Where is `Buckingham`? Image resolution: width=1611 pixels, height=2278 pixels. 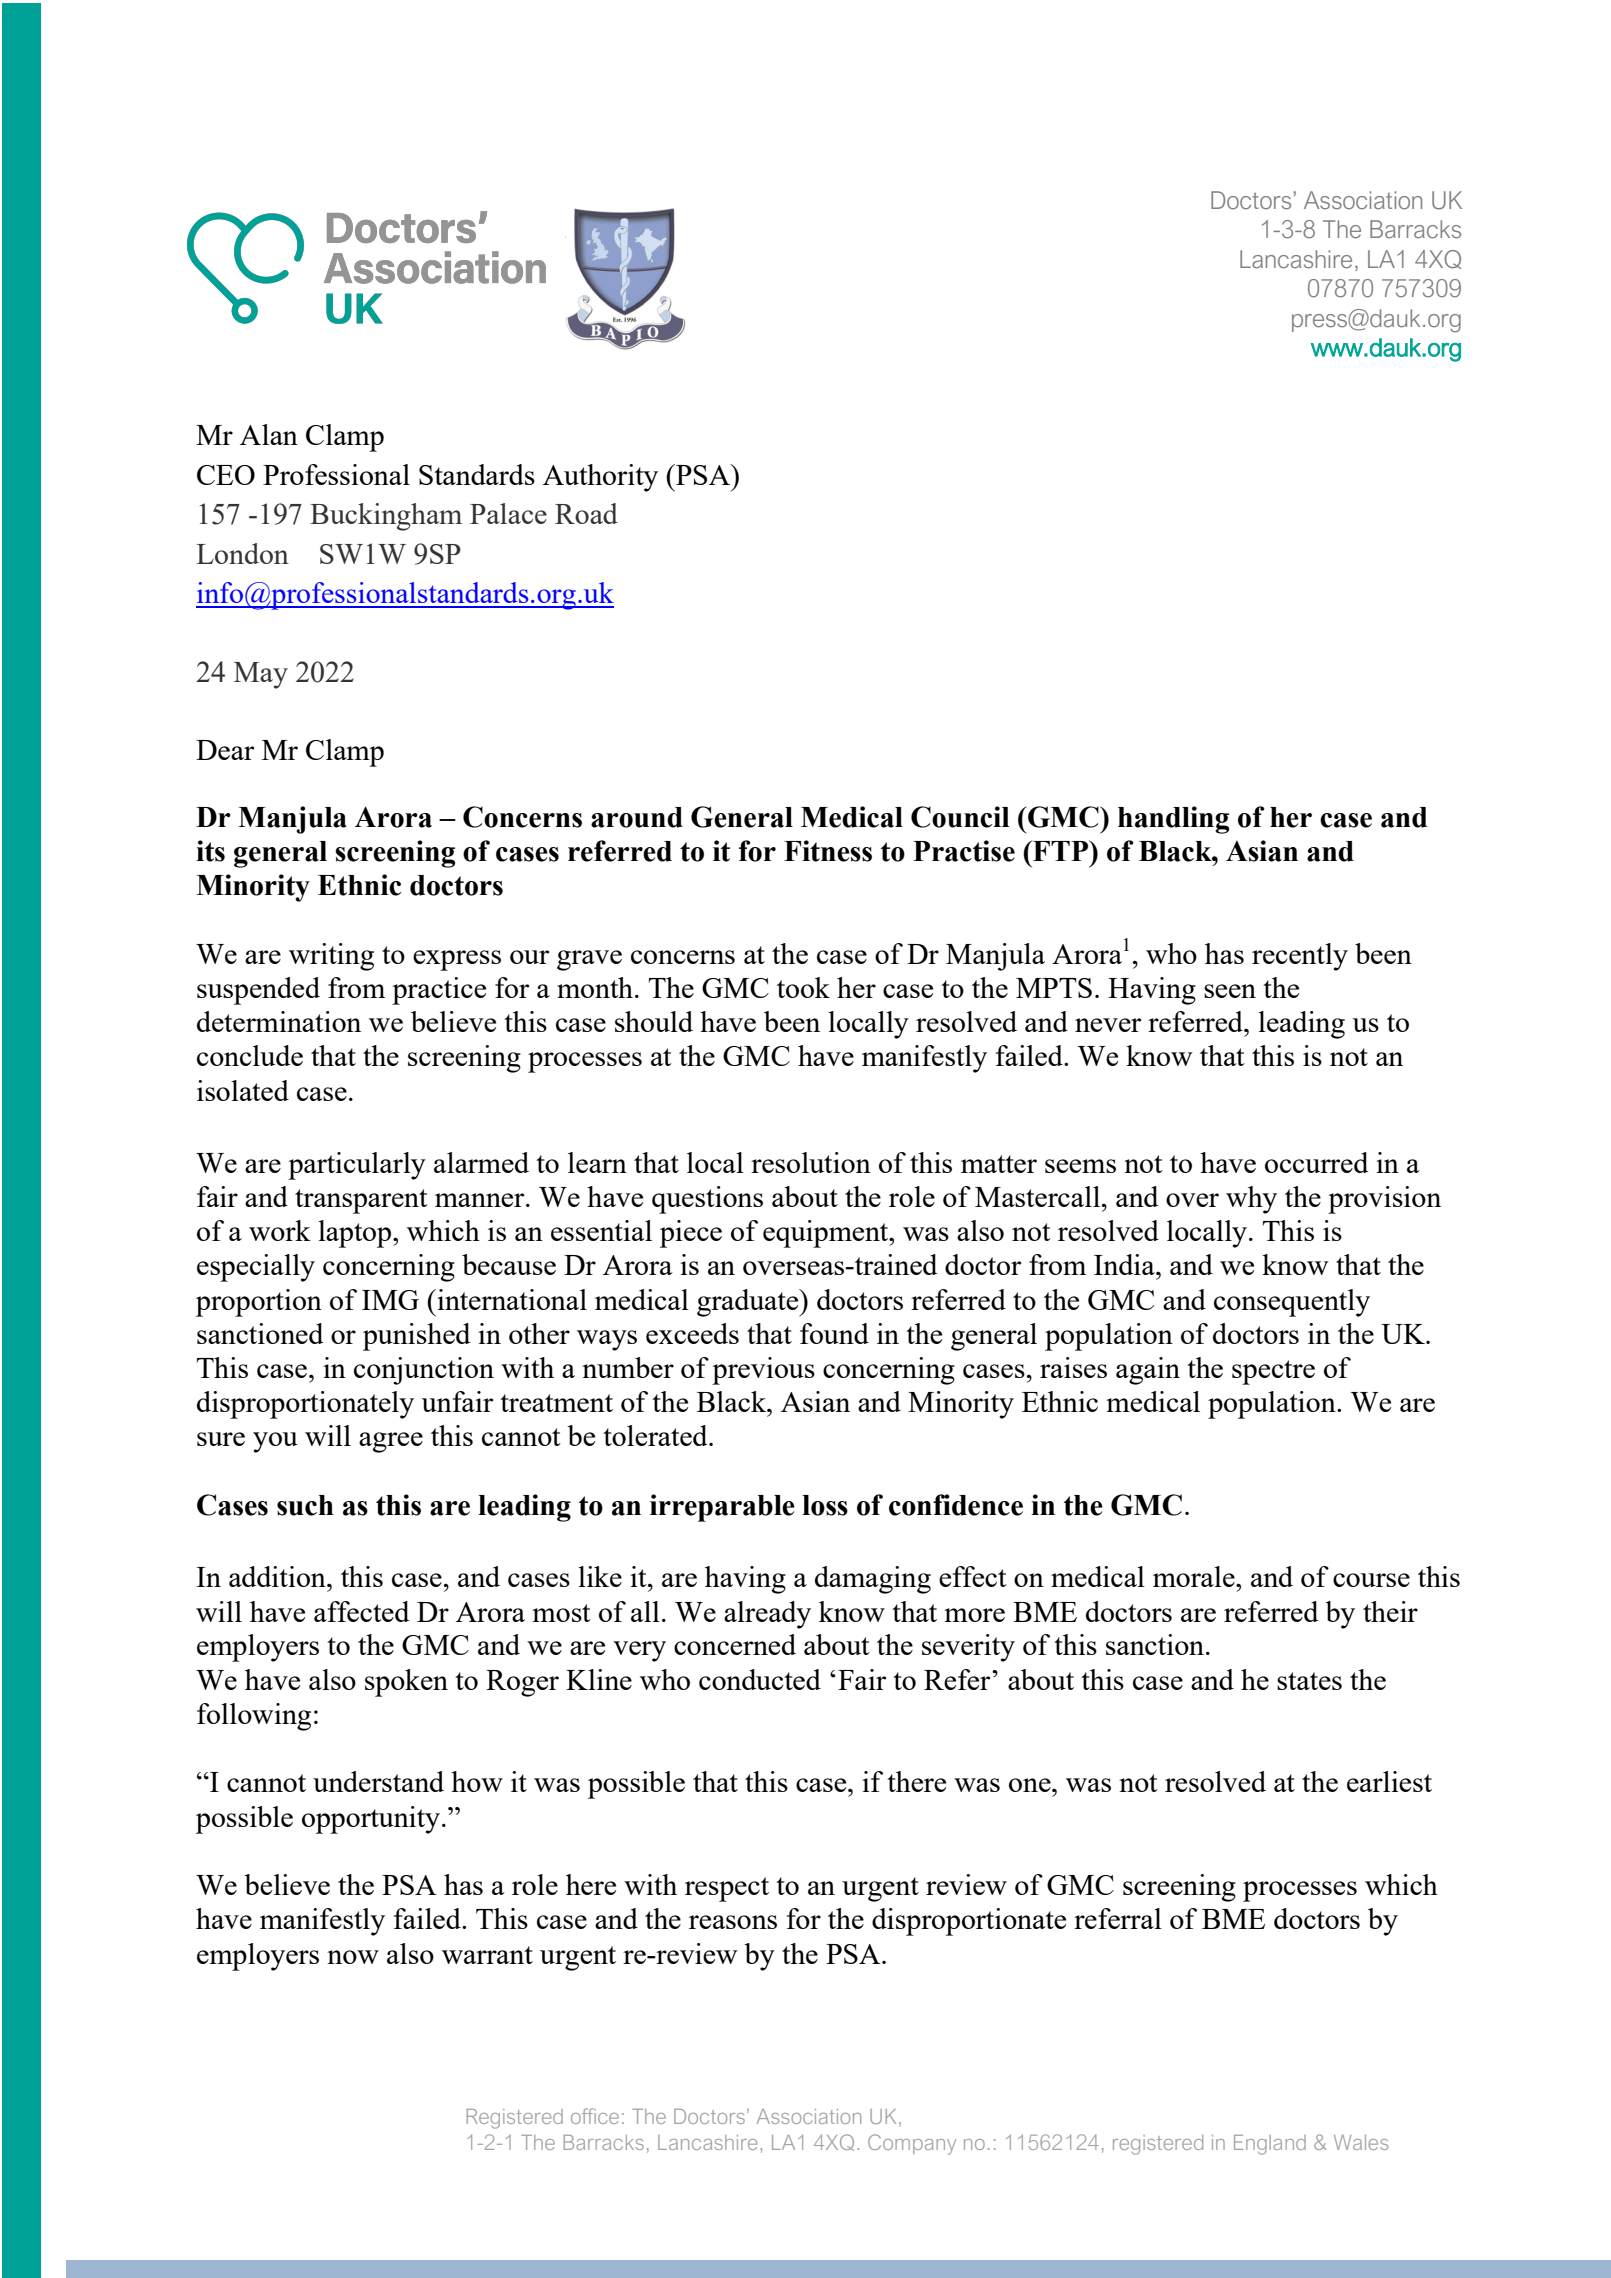
Buckingham is located at coordinates (386, 517).
